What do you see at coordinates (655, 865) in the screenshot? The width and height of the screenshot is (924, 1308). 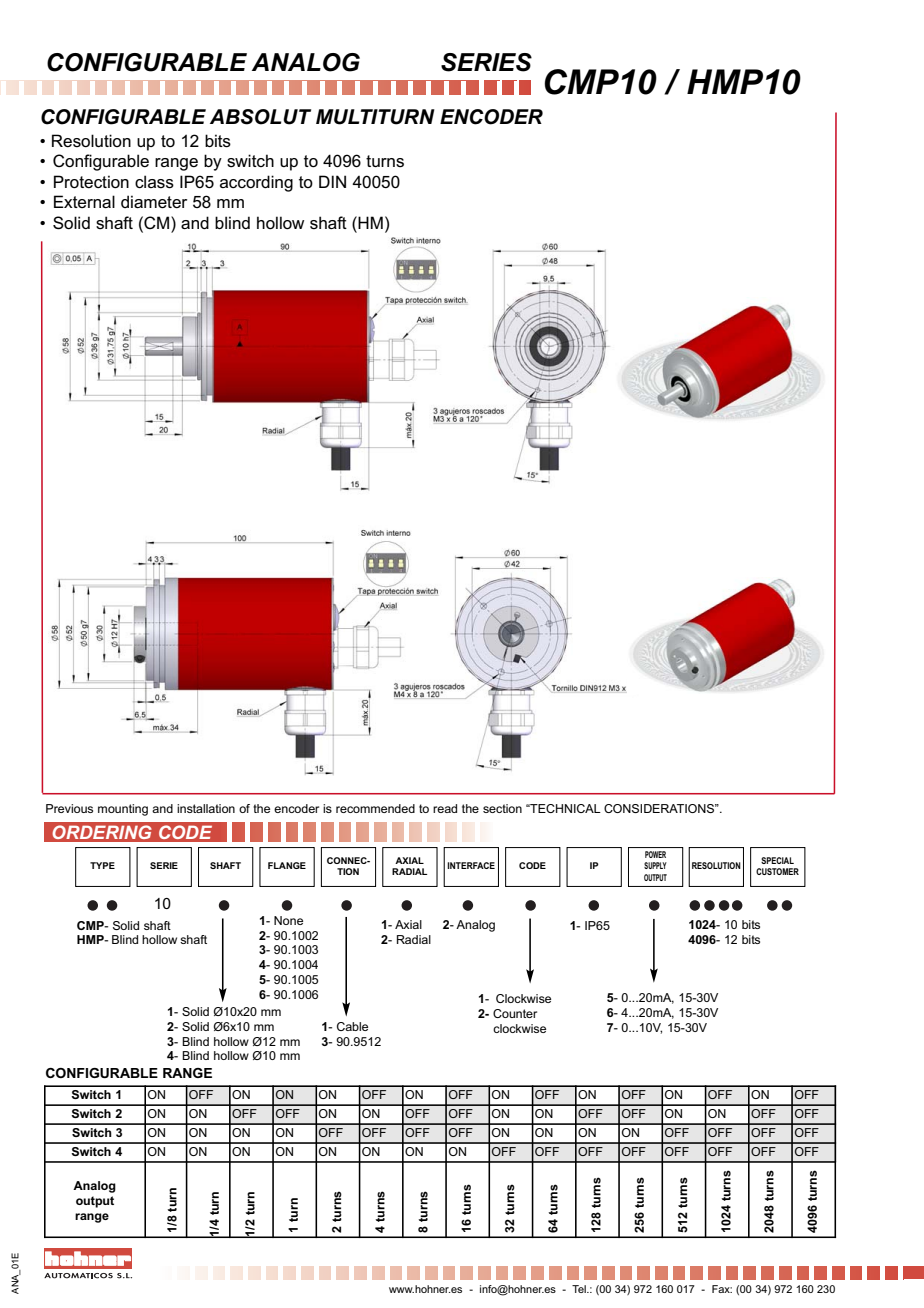 I see `SUPPLY` at bounding box center [655, 865].
